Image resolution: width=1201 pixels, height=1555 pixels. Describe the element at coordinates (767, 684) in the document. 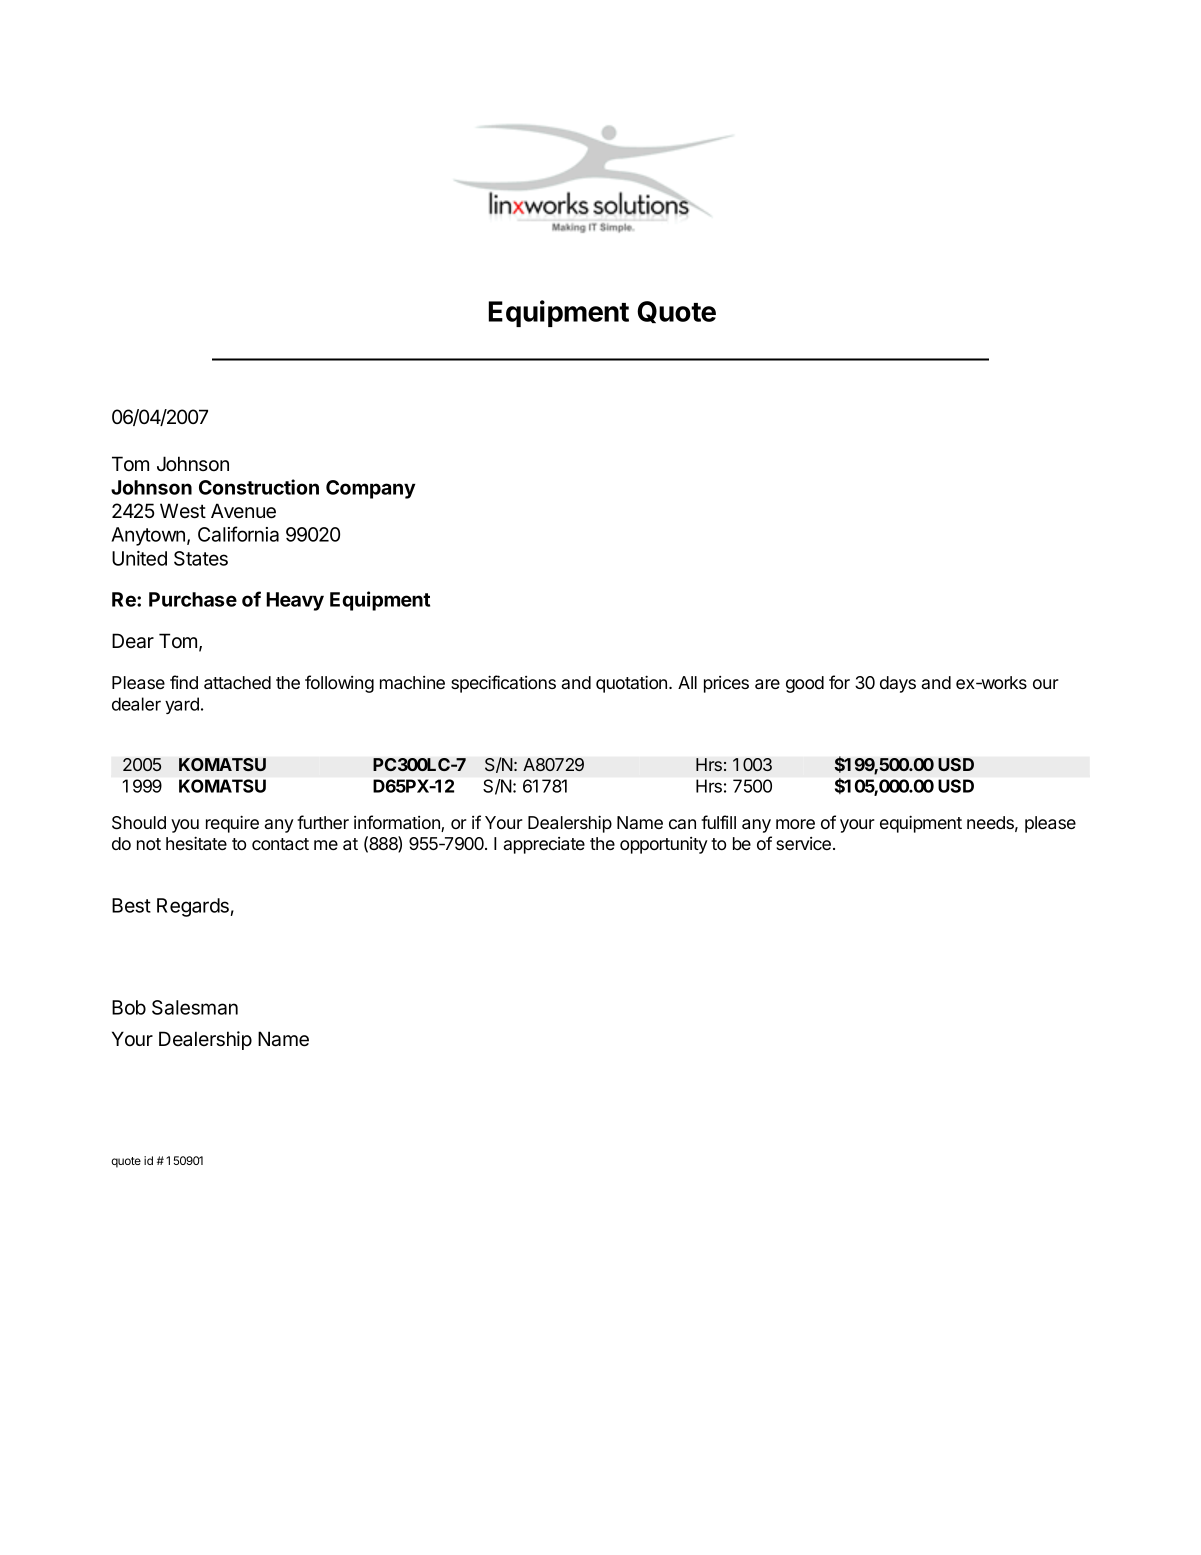

I see `are` at that location.
